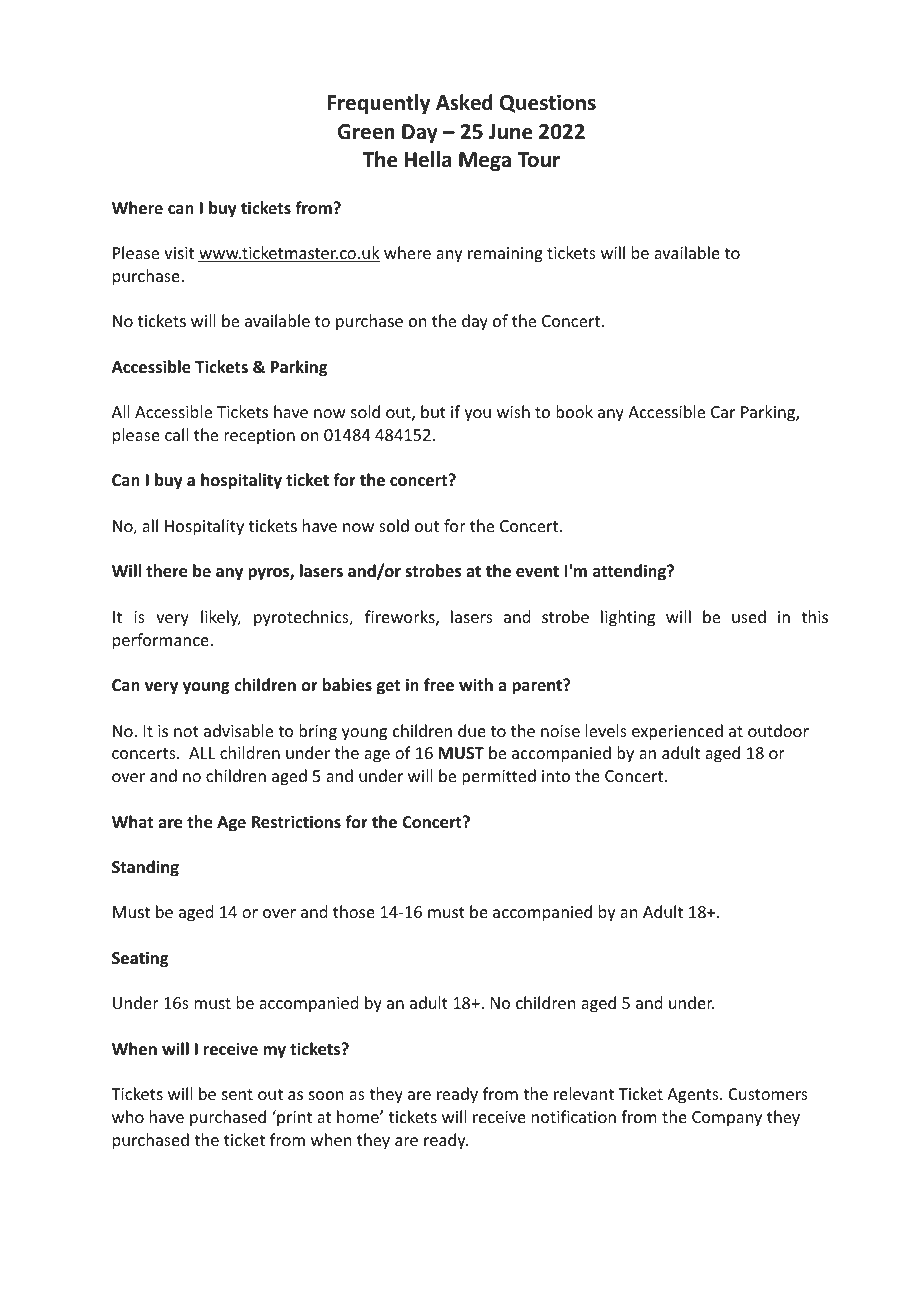  What do you see at coordinates (548, 103) in the screenshot?
I see `Questions` at bounding box center [548, 103].
